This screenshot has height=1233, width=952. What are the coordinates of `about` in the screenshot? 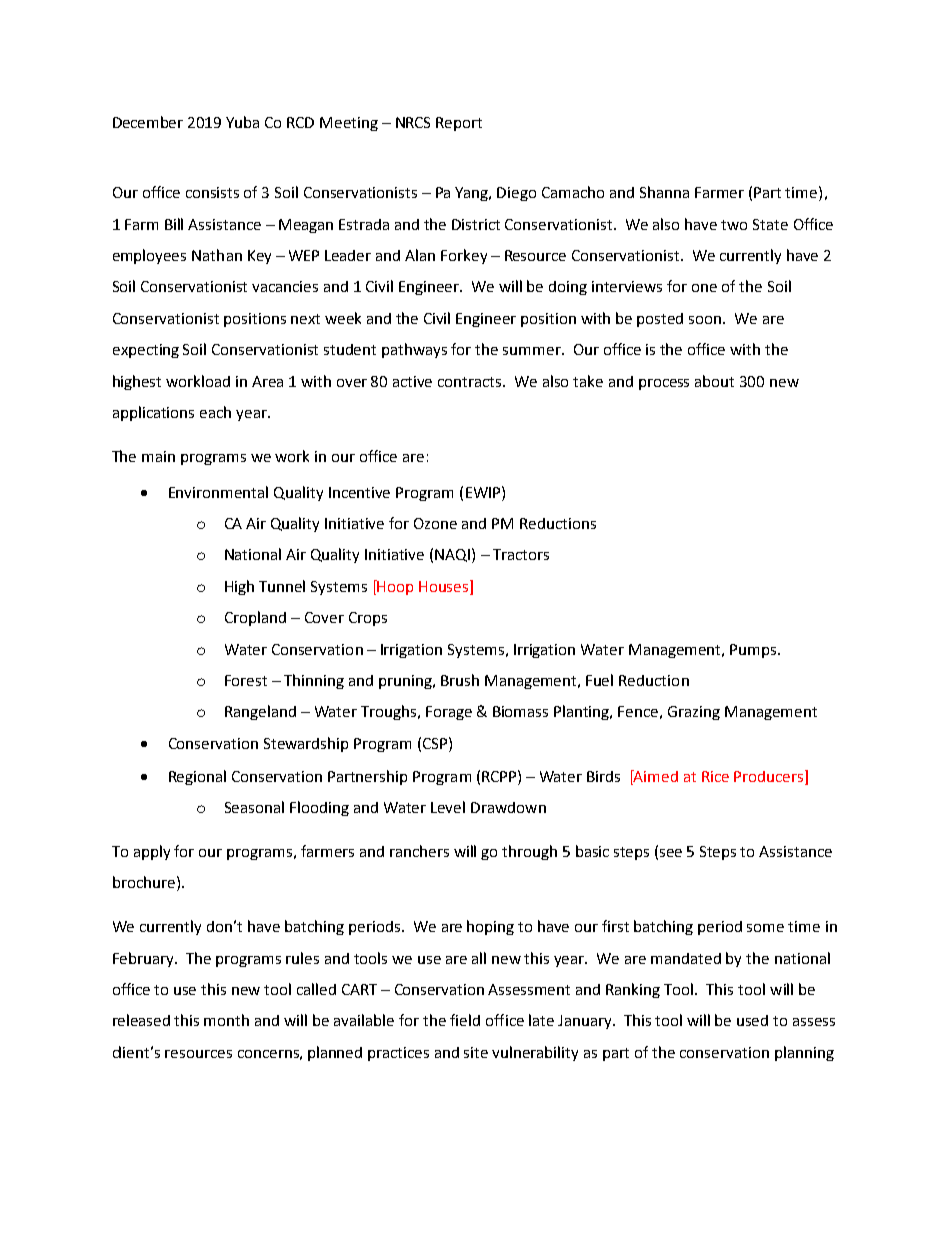 It's located at (714, 381).
